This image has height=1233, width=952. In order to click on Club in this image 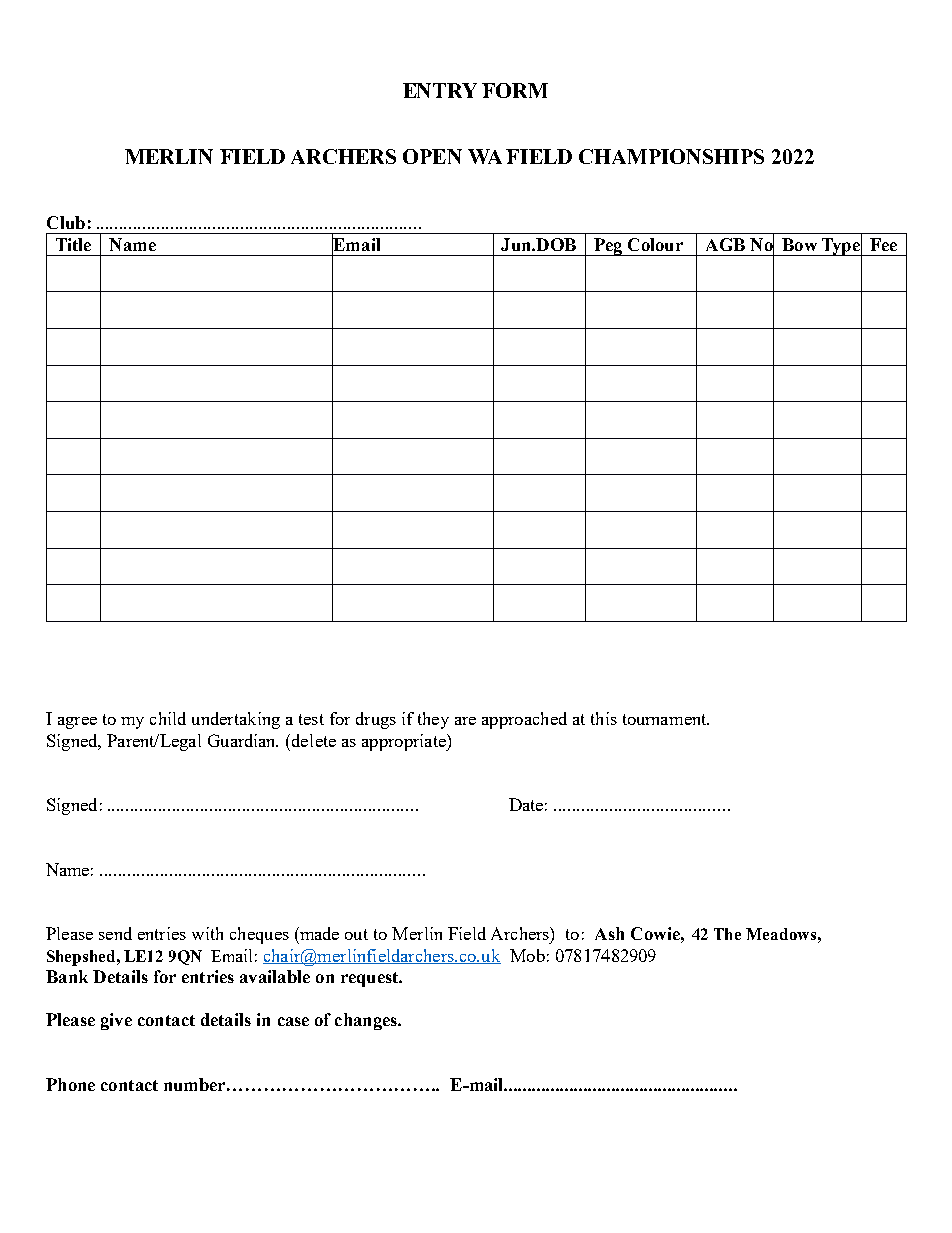, I will do `click(66, 222)`.
